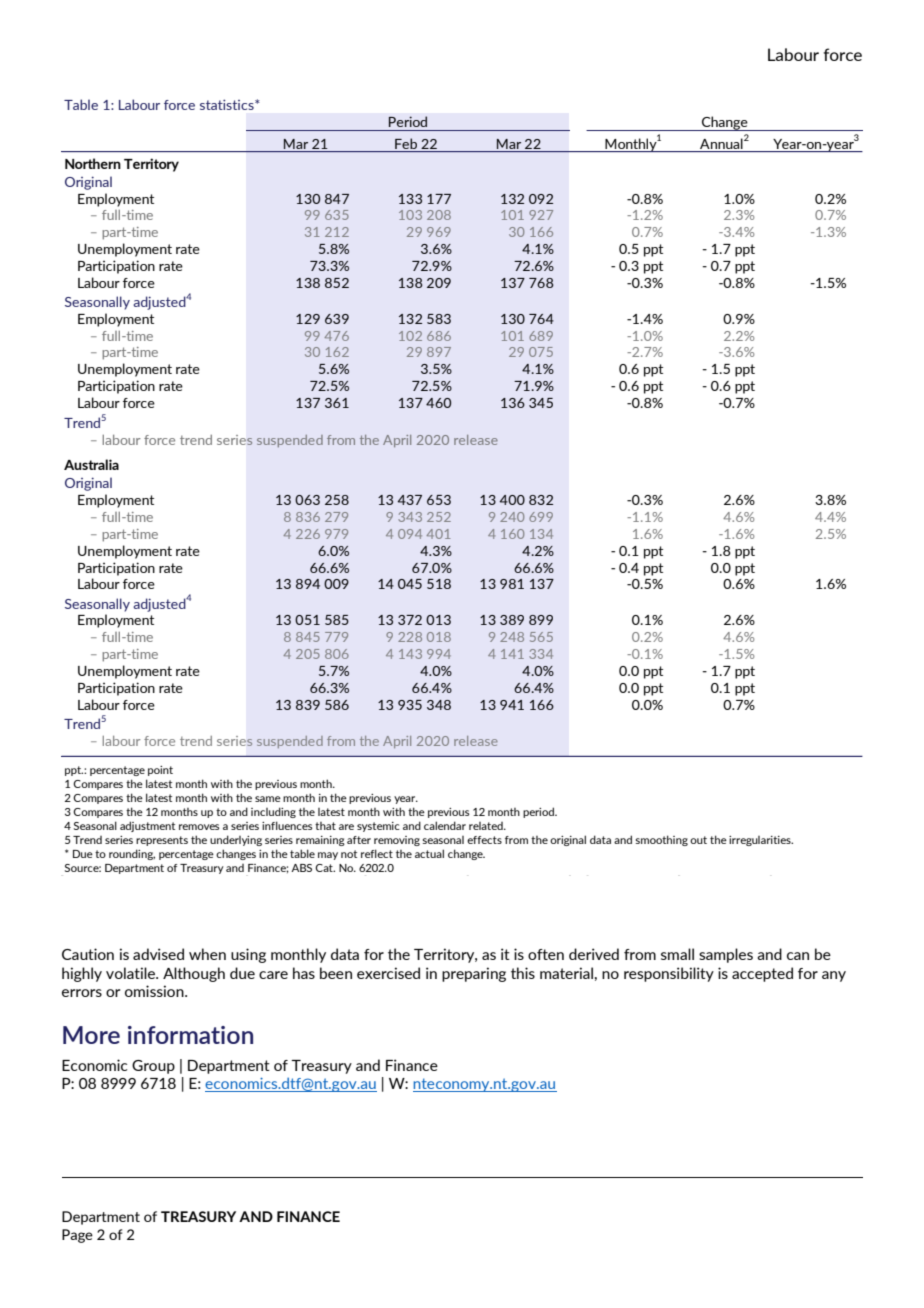 This image has width=924, height=1308. I want to click on Feb, so click(406, 143).
